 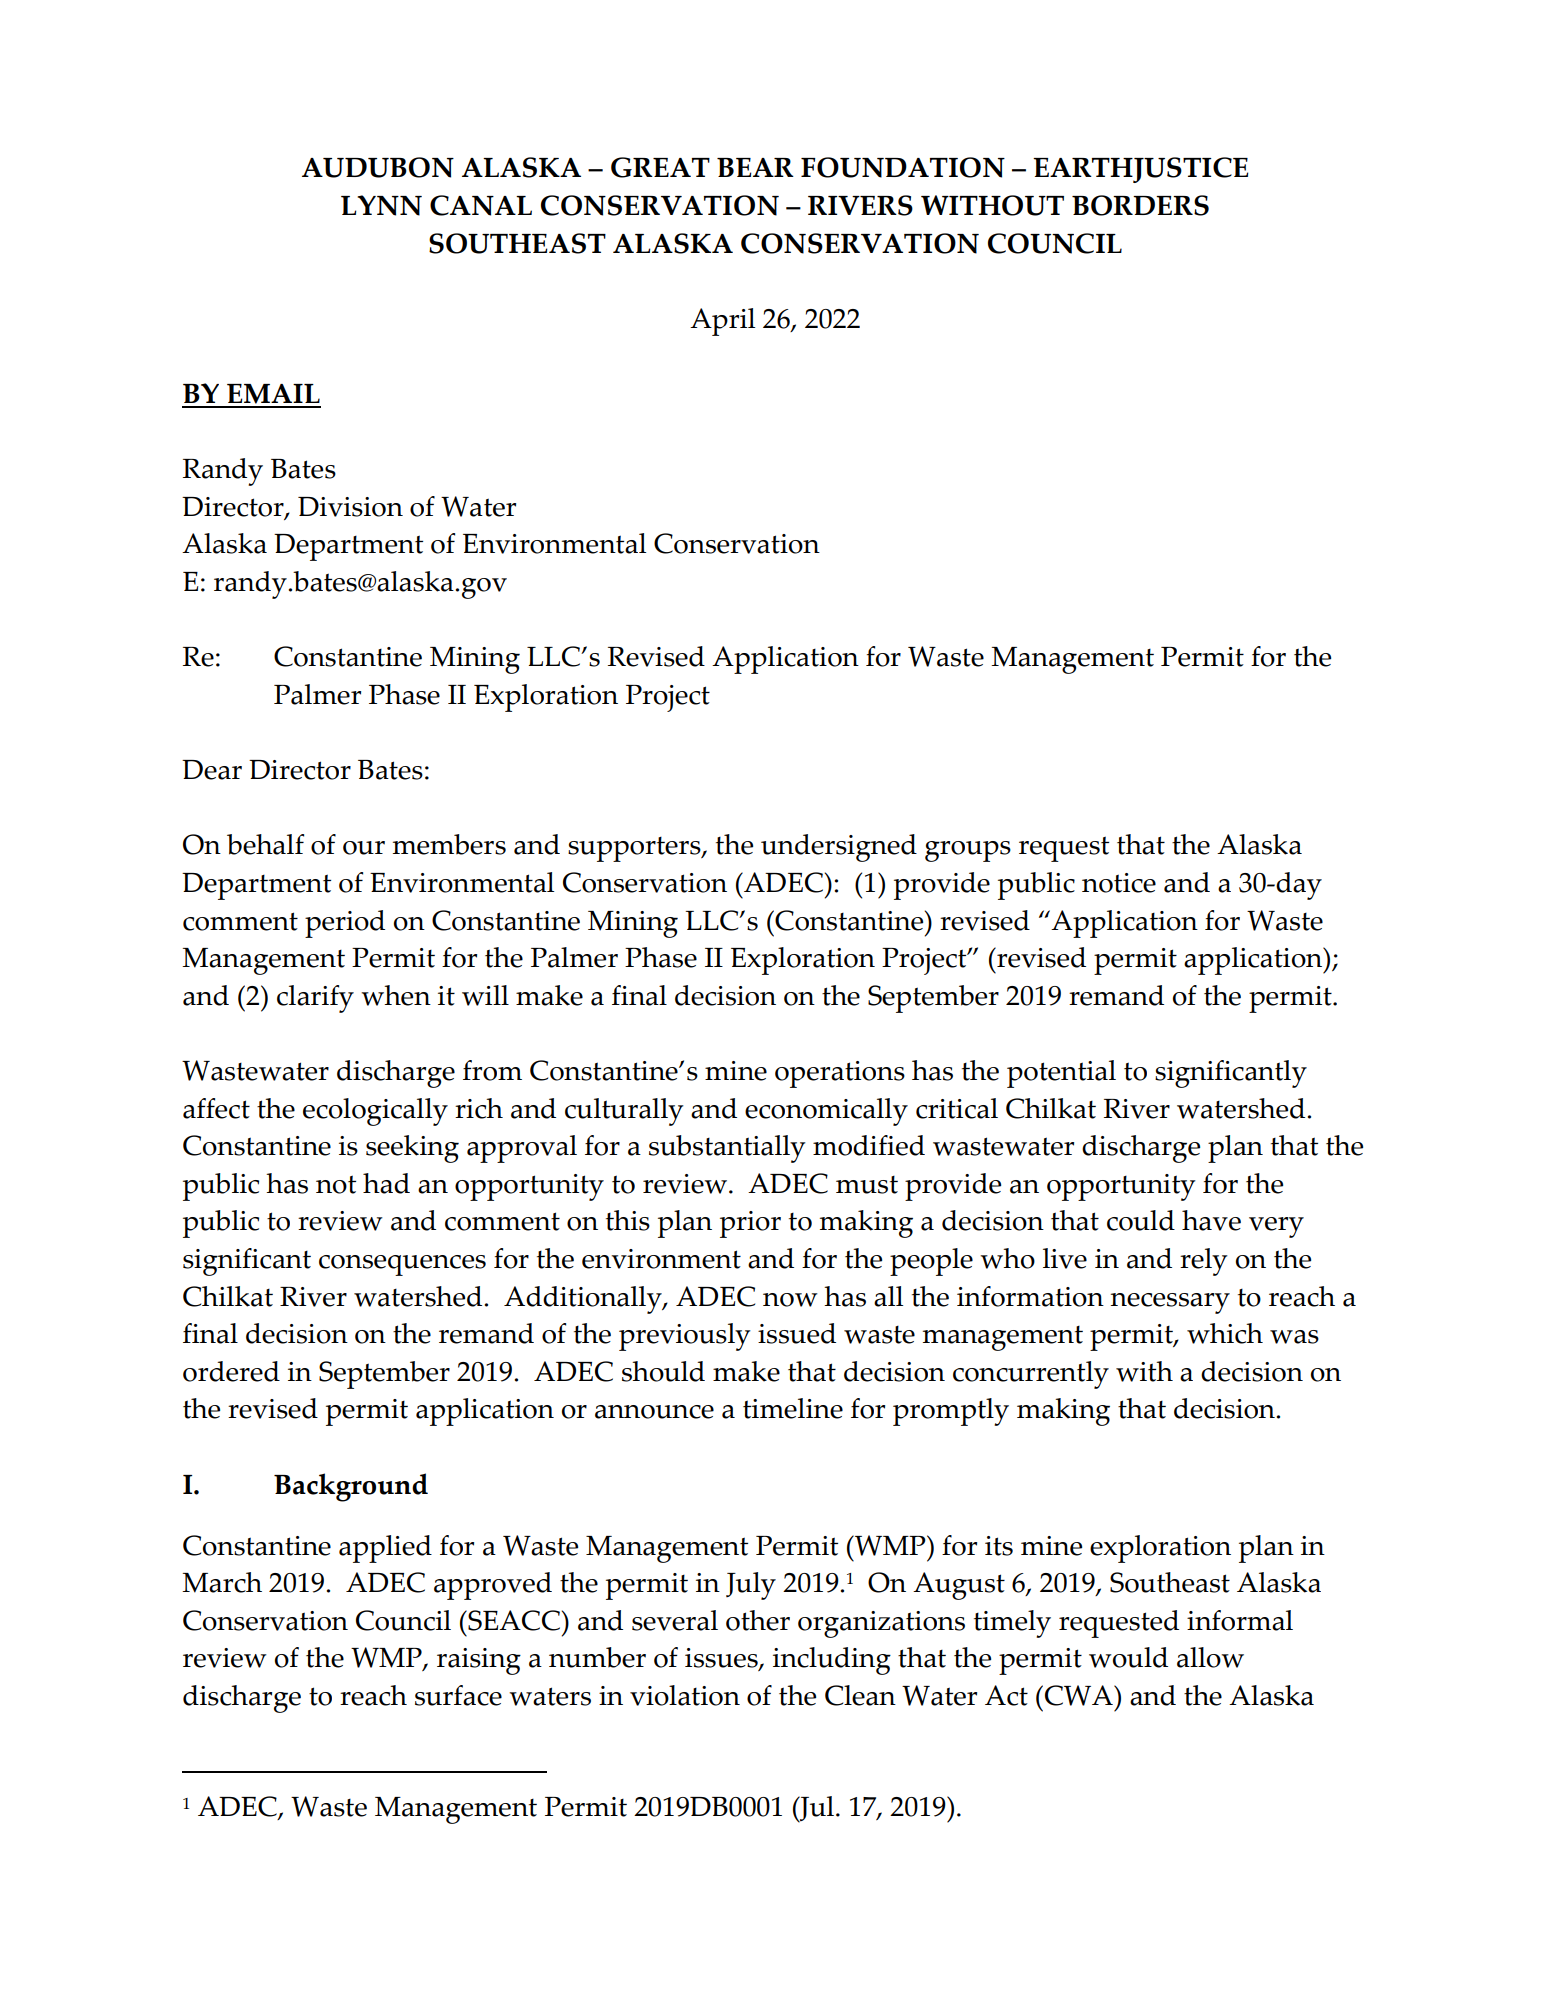 What do you see at coordinates (458, 1695) in the screenshot?
I see `surface` at bounding box center [458, 1695].
